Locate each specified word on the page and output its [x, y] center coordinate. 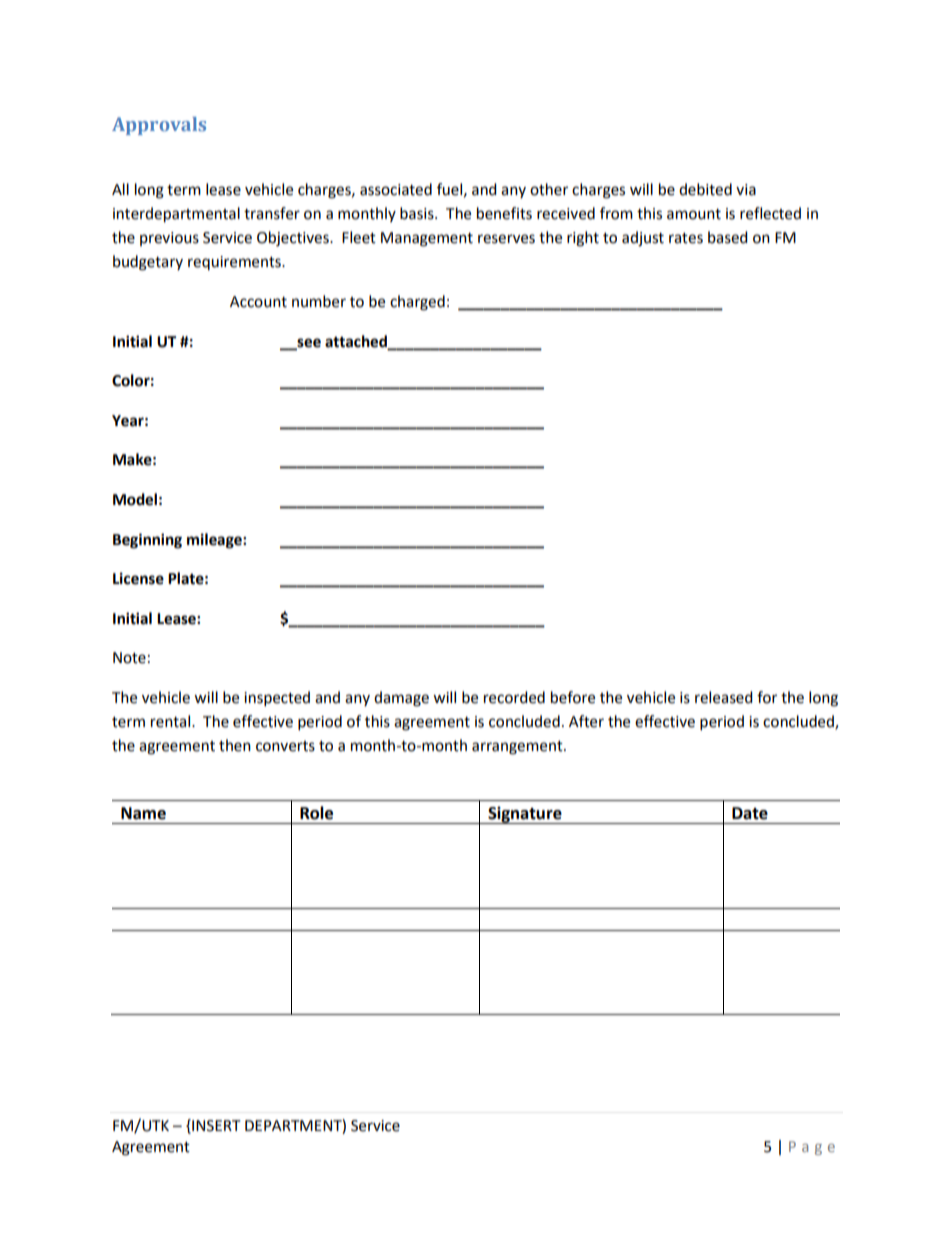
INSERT [215, 1126]
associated [396, 189]
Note [129, 658]
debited [705, 189]
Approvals [159, 126]
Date [750, 813]
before [573, 697]
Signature [525, 815]
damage [401, 699]
